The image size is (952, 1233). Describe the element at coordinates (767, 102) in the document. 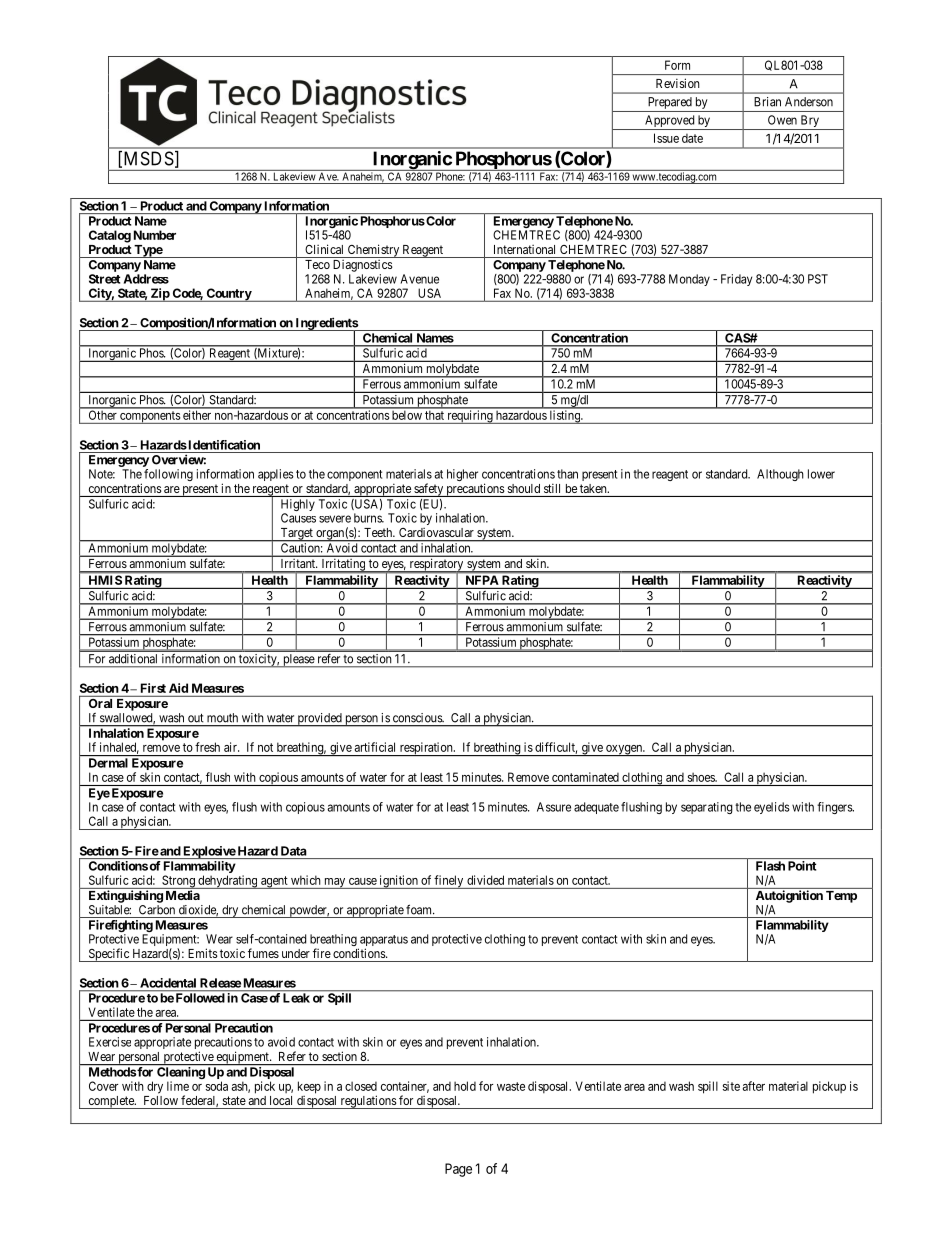

I see `Brian` at that location.
